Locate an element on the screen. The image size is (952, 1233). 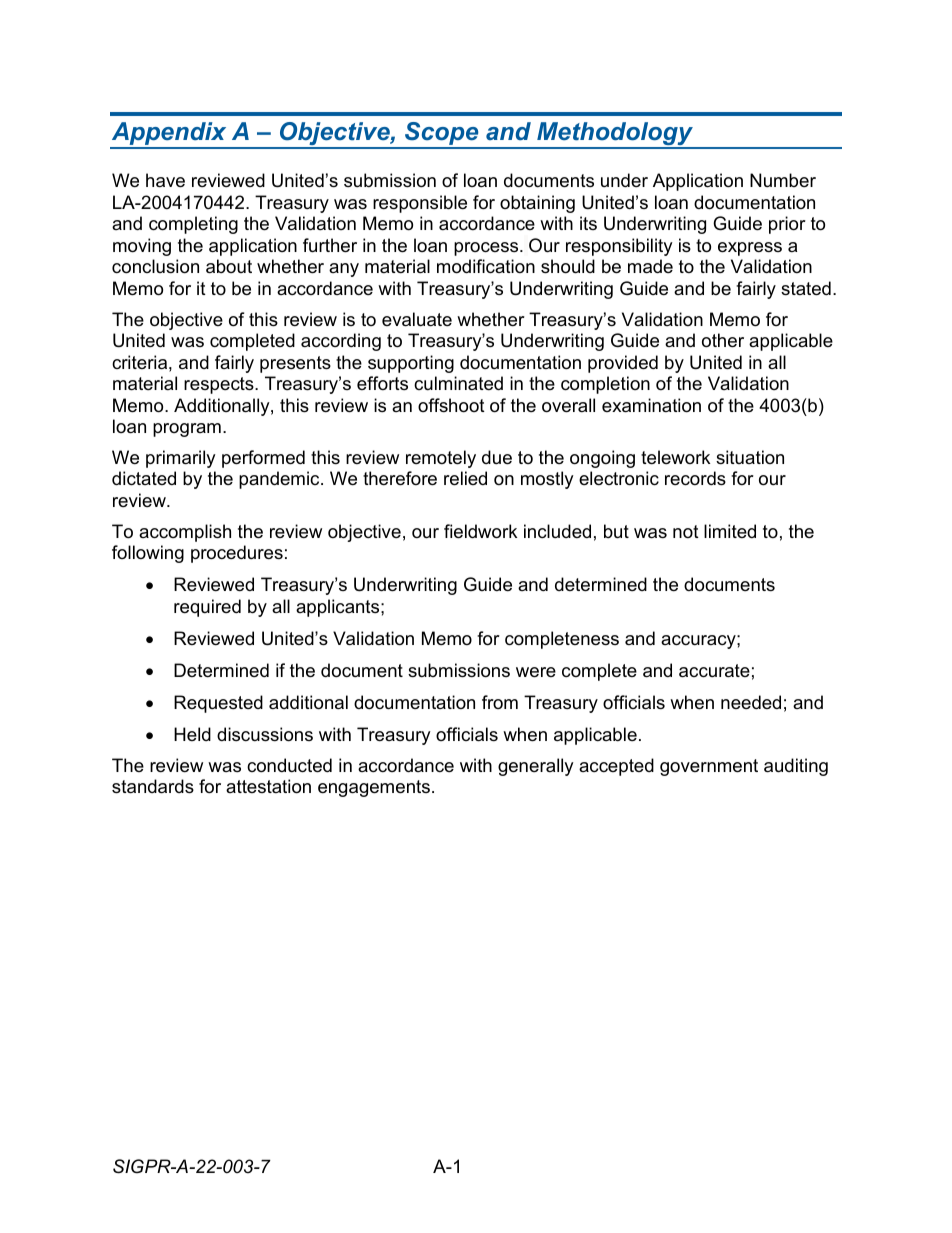
Number is located at coordinates (783, 180).
